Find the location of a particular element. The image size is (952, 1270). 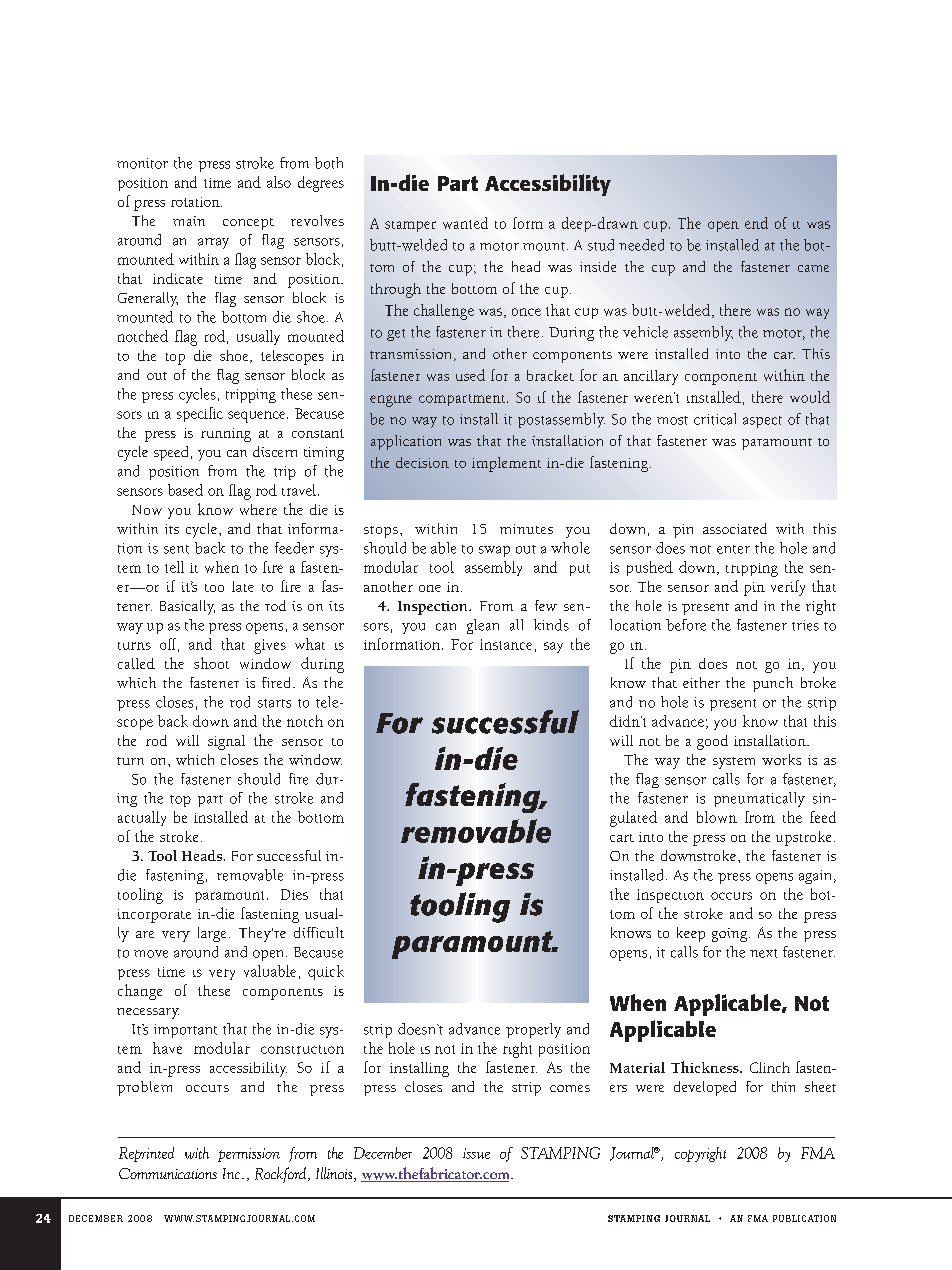

wanted is located at coordinates (465, 223).
